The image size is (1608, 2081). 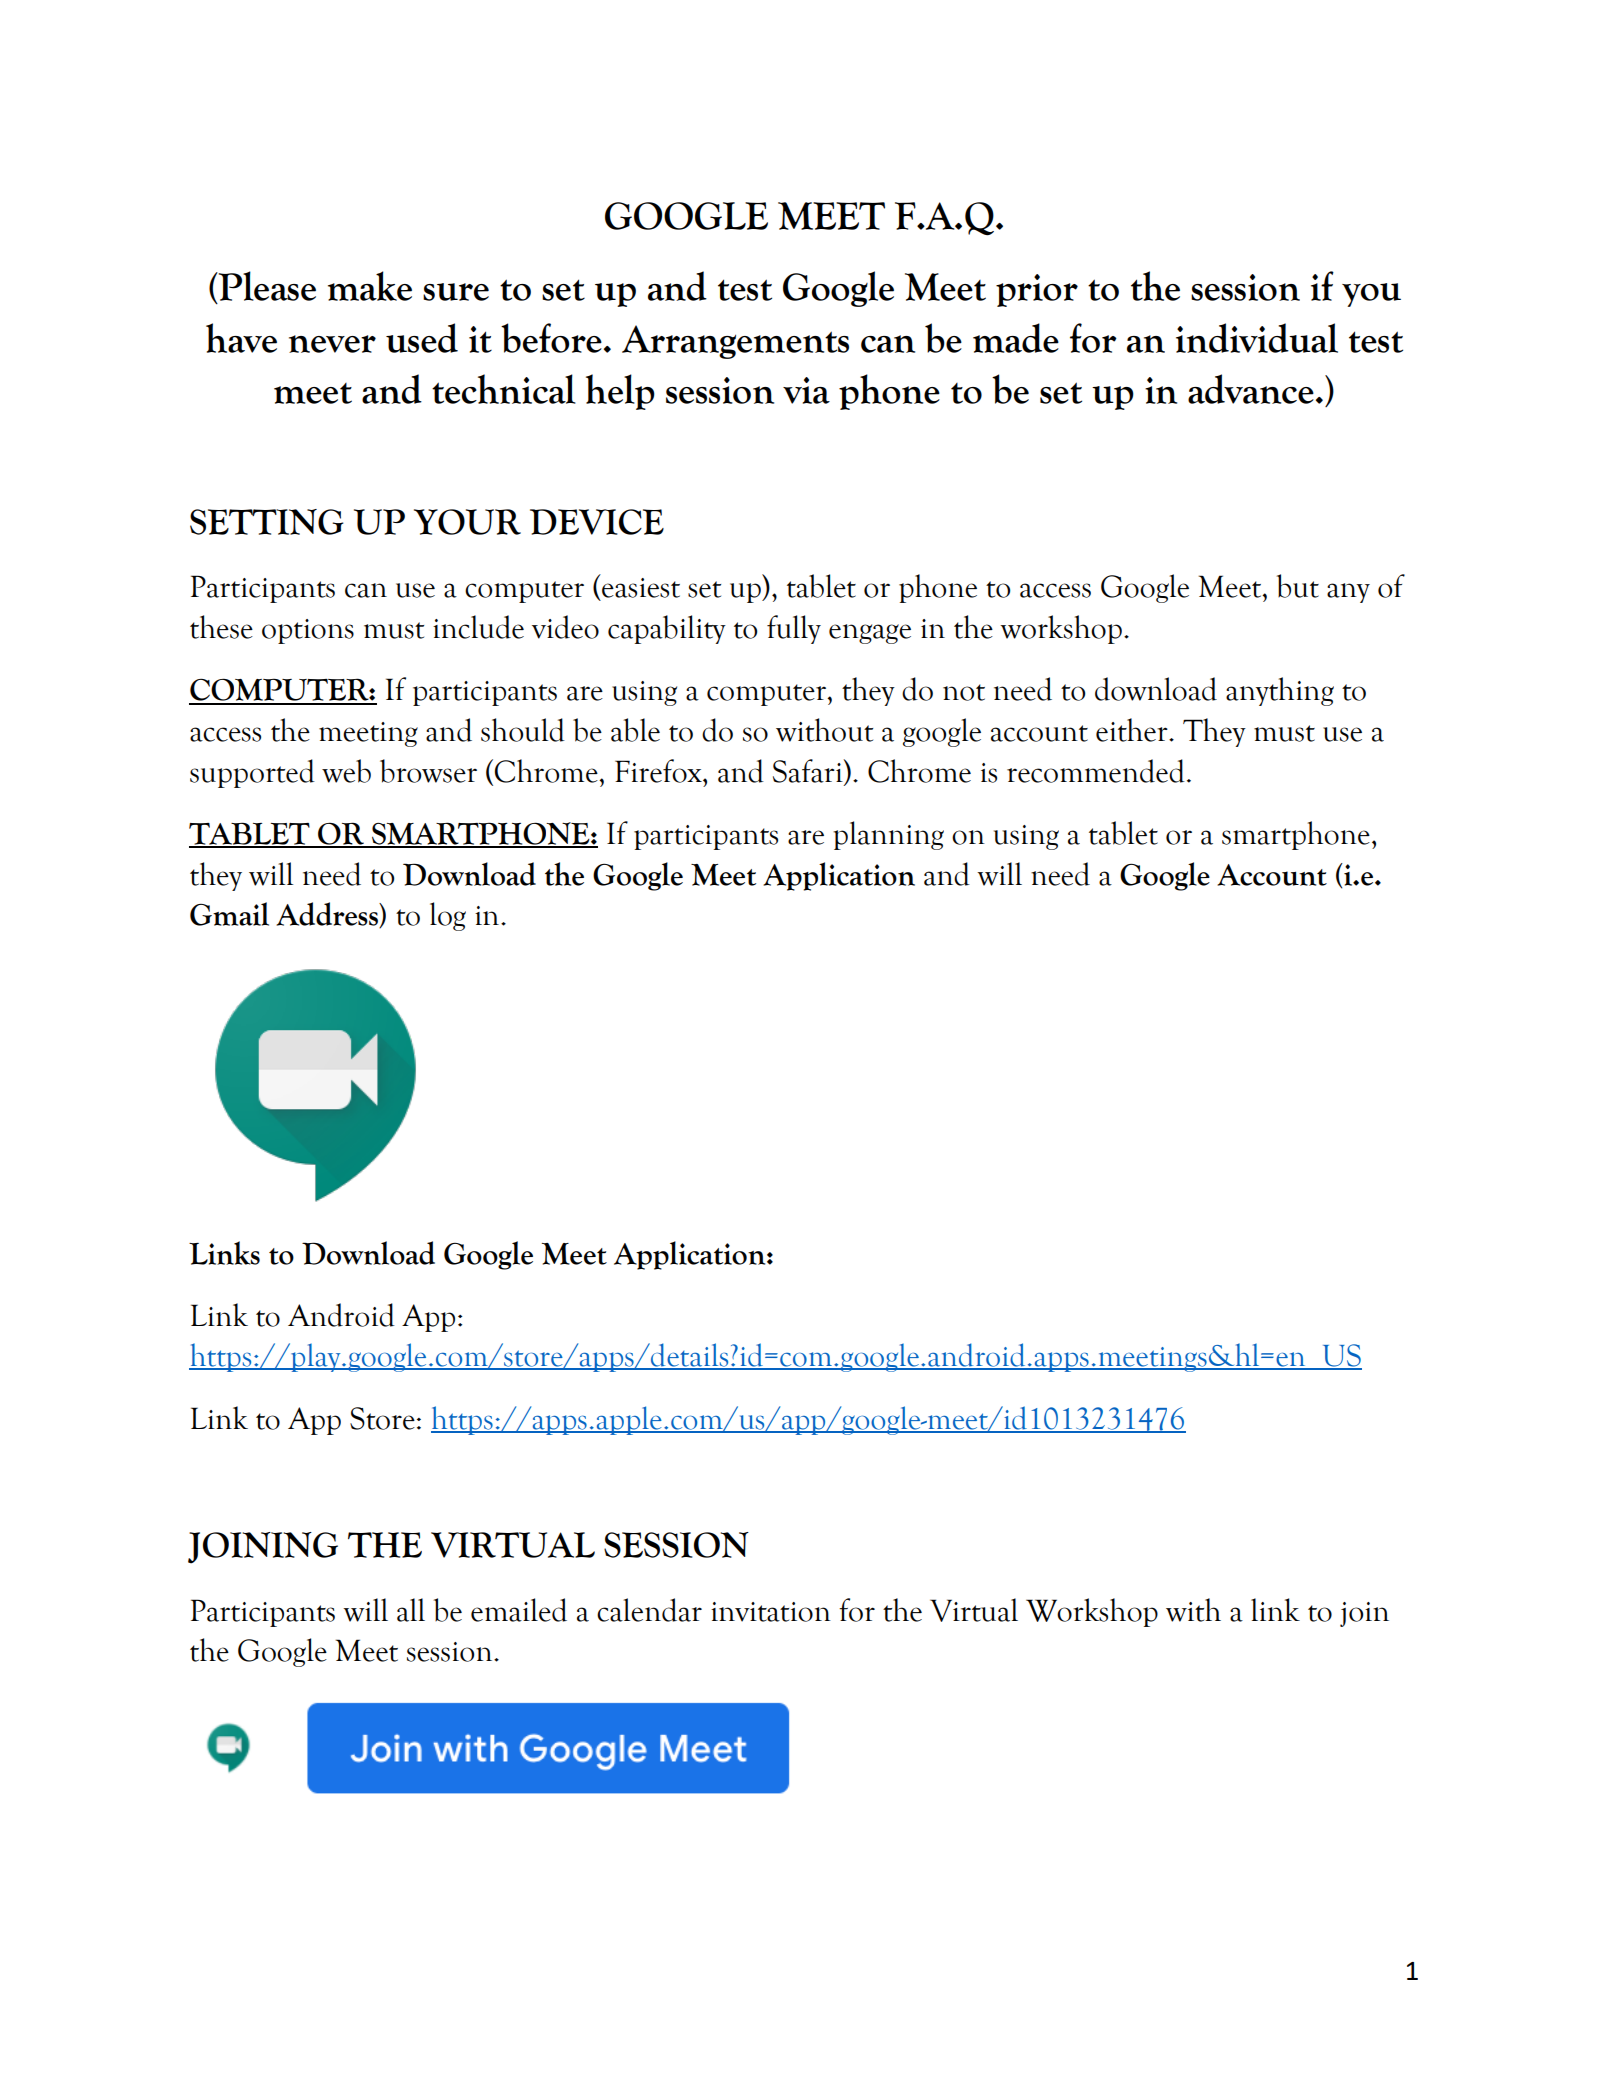 What do you see at coordinates (735, 342) in the image?
I see `Arrangements` at bounding box center [735, 342].
